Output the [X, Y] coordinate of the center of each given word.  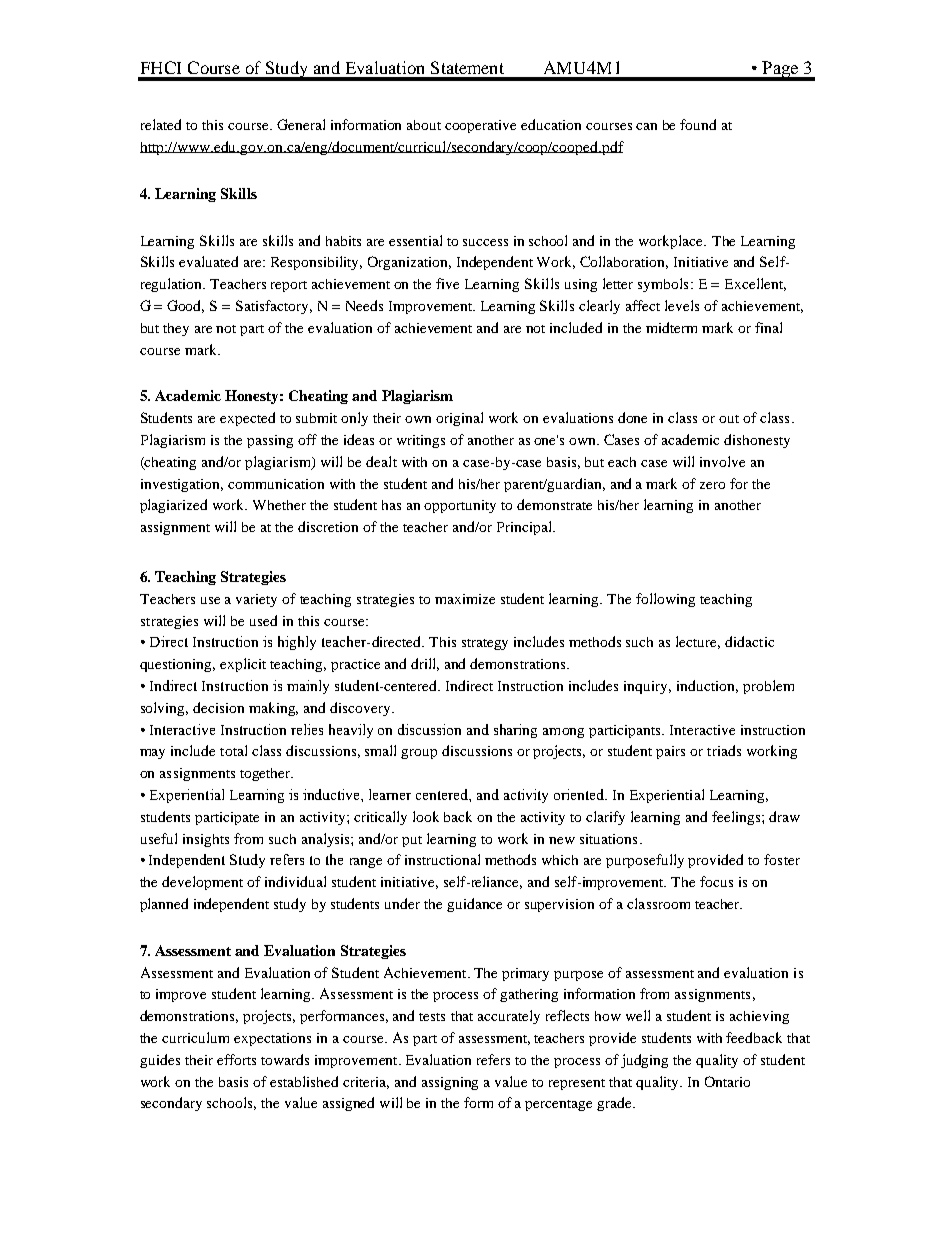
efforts [236, 1059]
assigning [450, 1083]
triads [724, 750]
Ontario [727, 1081]
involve [722, 461]
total [233, 750]
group [419, 754]
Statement [467, 67]
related [161, 124]
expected [247, 419]
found [698, 124]
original [459, 419]
